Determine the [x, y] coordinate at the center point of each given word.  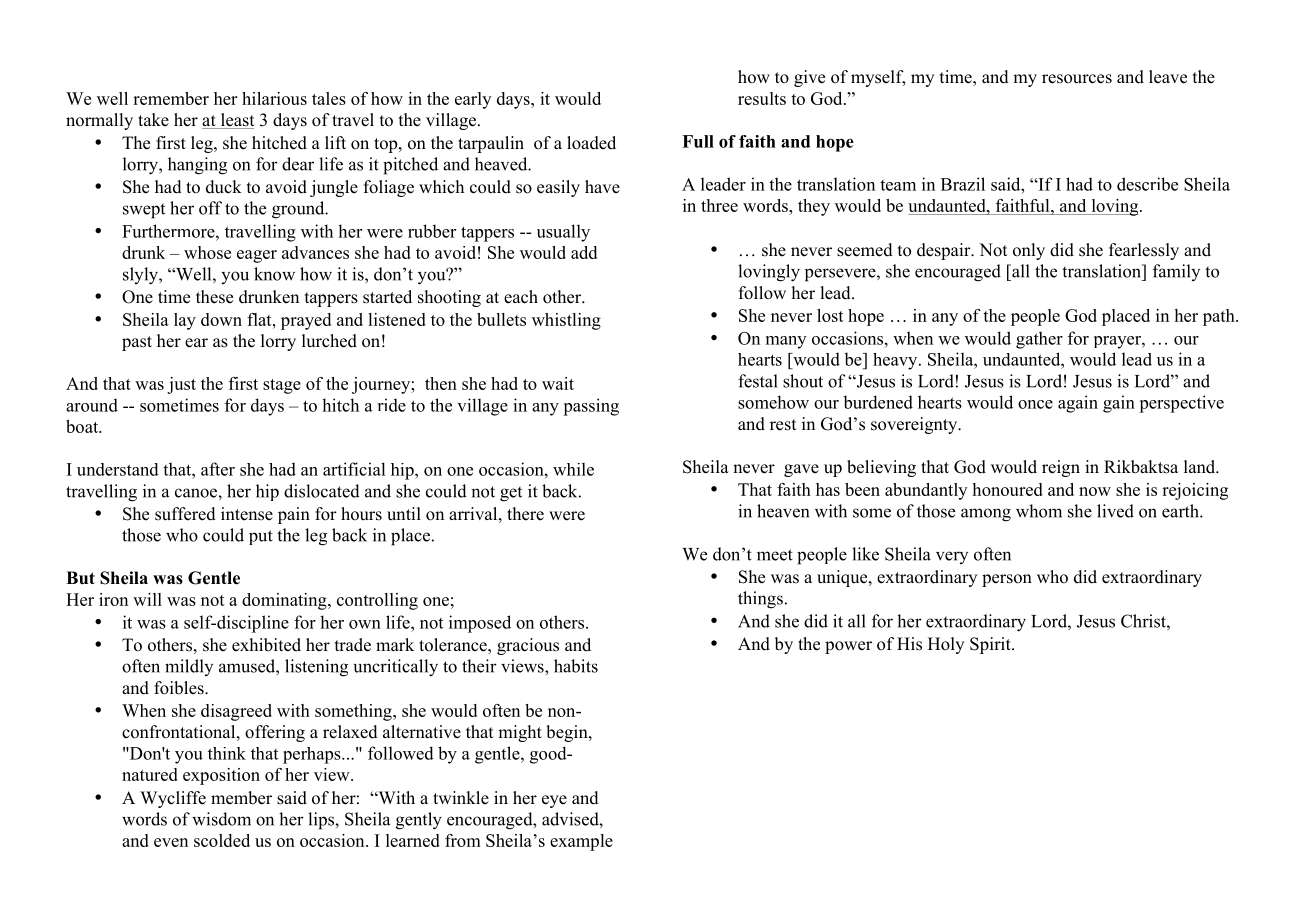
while [573, 469]
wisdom [221, 819]
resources [1077, 79]
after [218, 469]
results [762, 98]
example [581, 842]
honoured [1008, 489]
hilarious [274, 98]
